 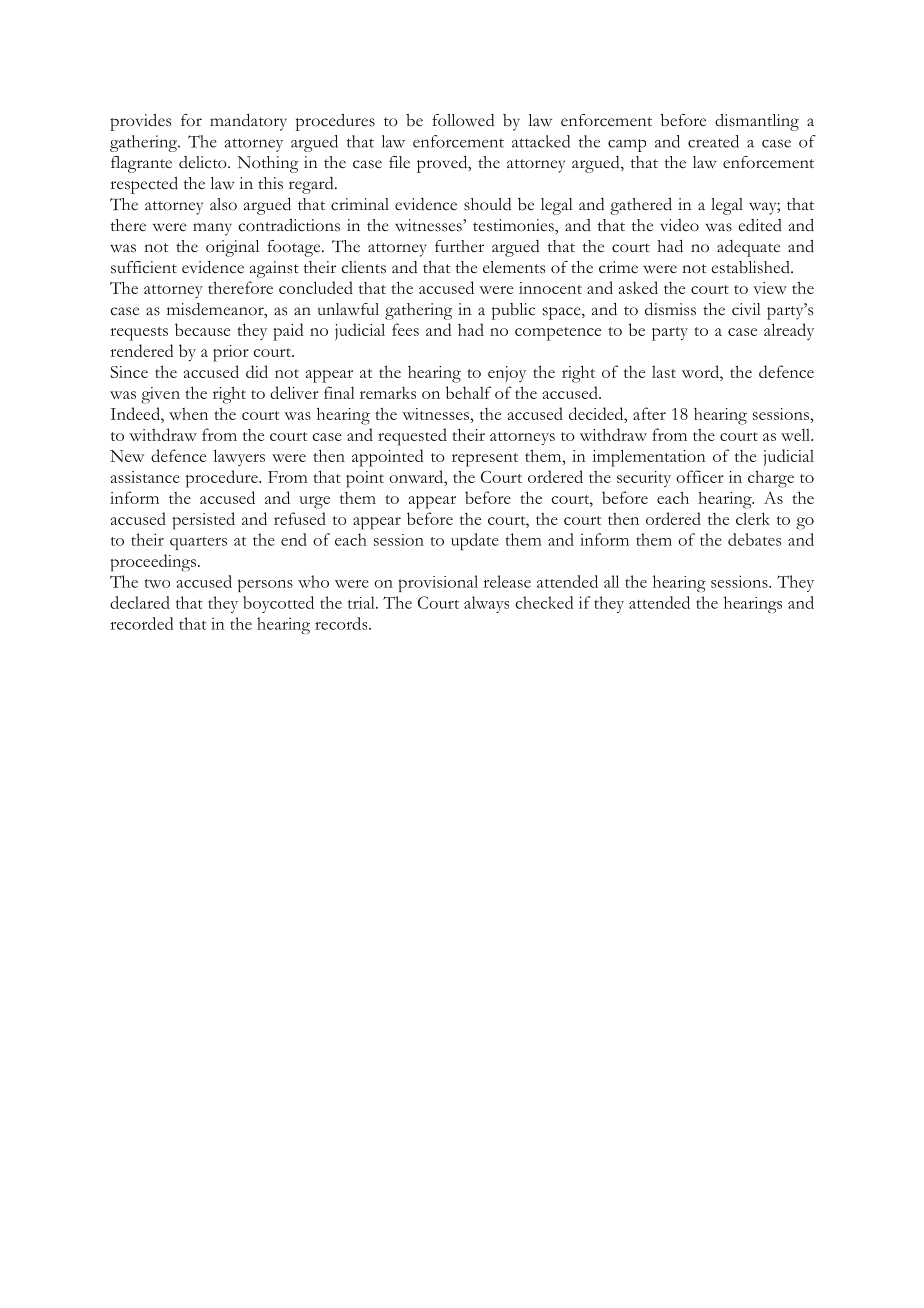 What do you see at coordinates (713, 141) in the screenshot?
I see `created` at bounding box center [713, 141].
